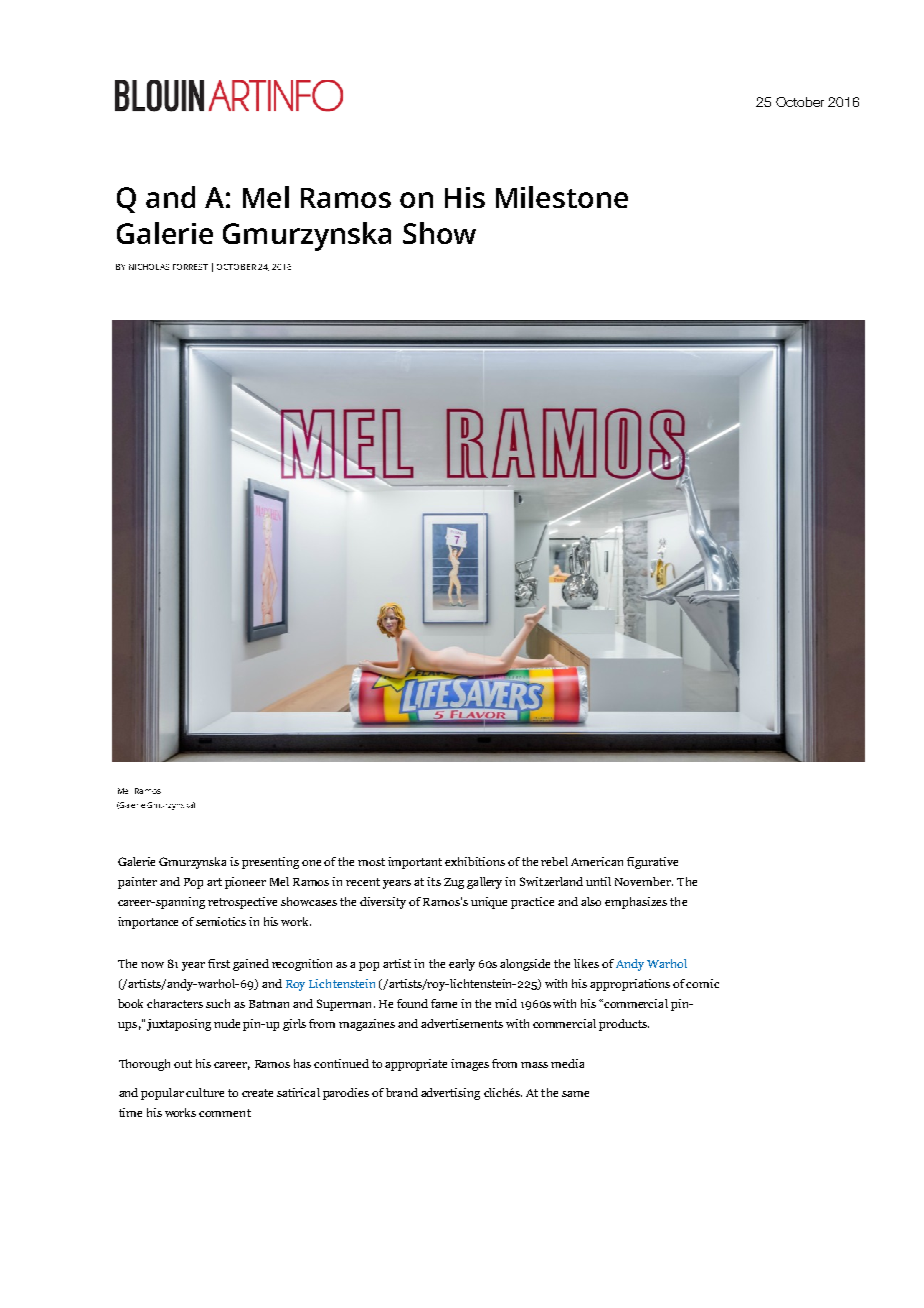  I want to click on figurative, so click(652, 863).
